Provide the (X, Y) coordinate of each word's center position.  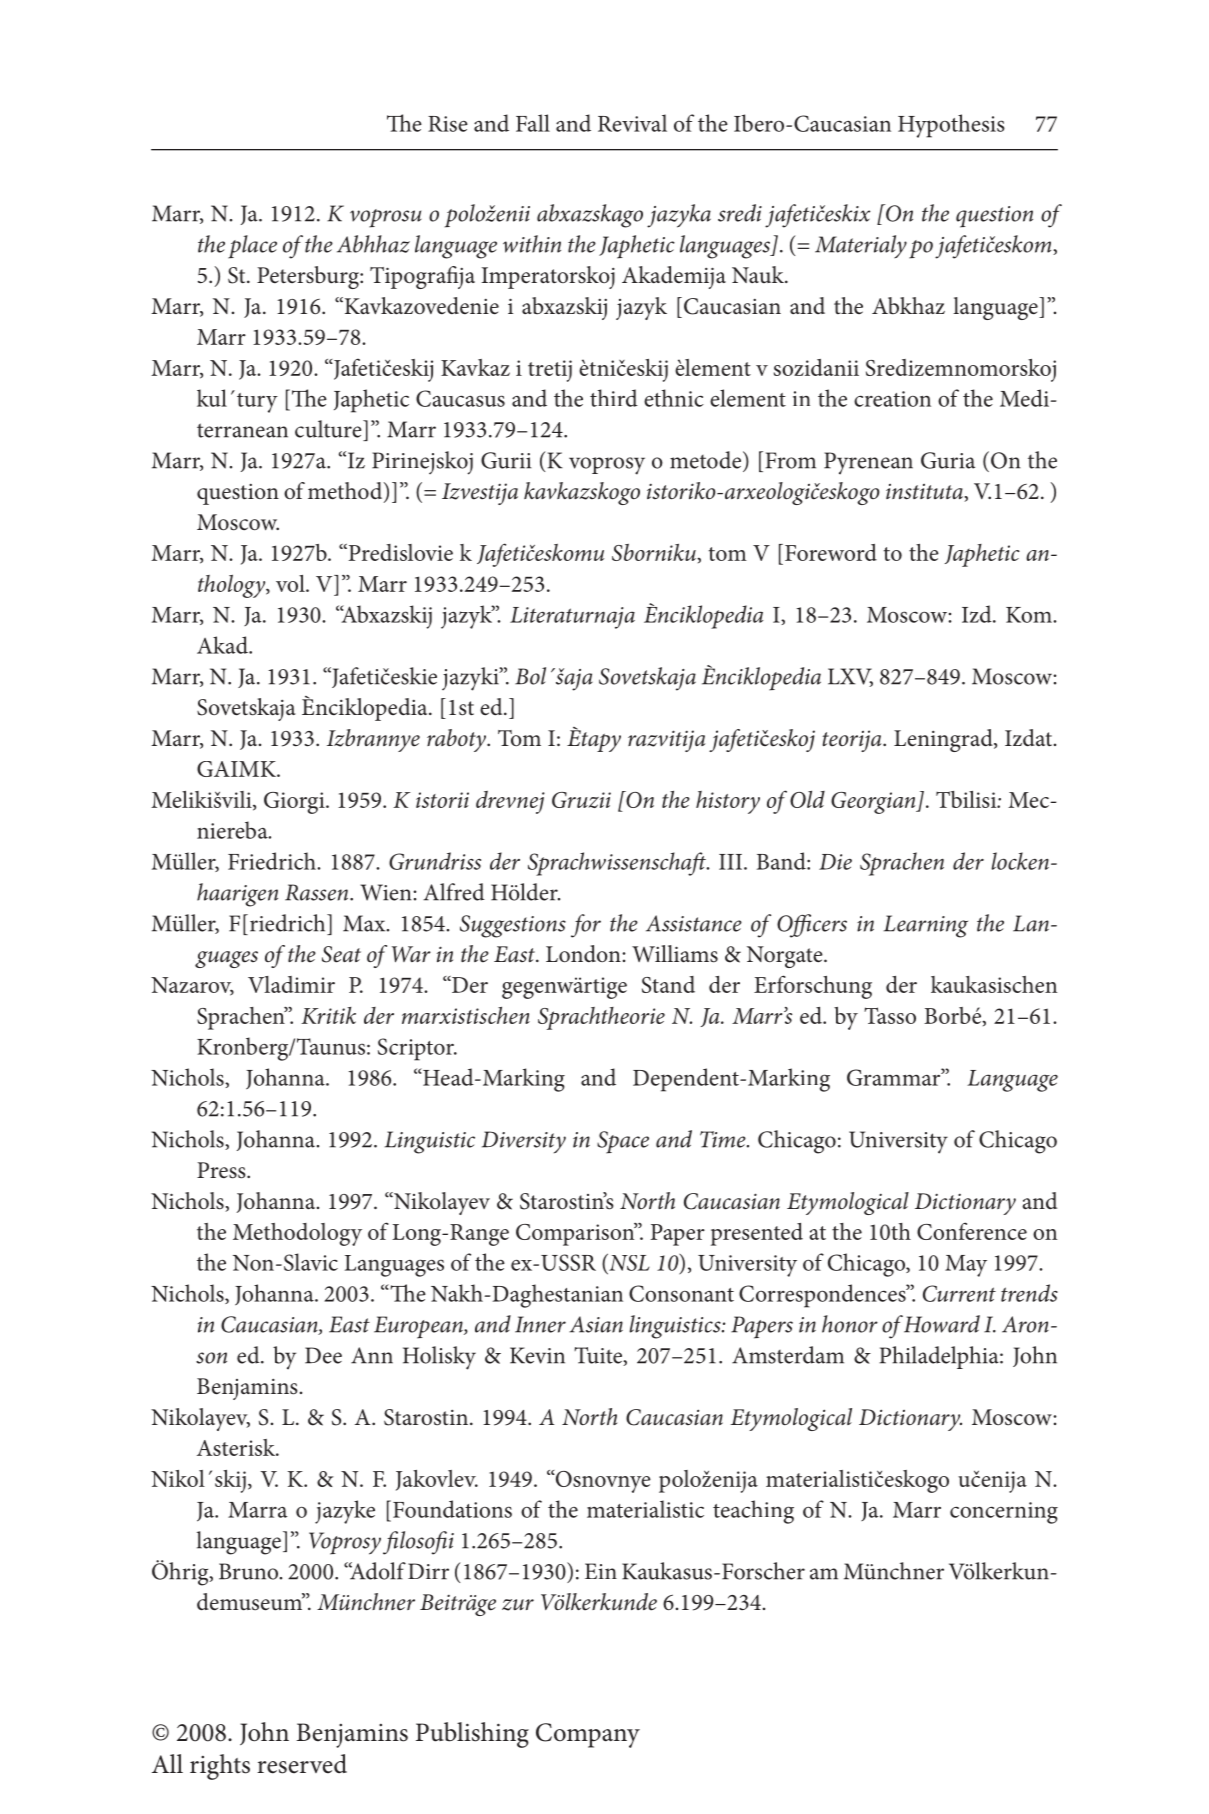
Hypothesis (951, 126)
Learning (926, 926)
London (584, 954)
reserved (302, 1764)
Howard (942, 1324)
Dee (323, 1355)
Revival (632, 123)
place (252, 247)
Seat (341, 954)
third (614, 398)
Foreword (831, 552)
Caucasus (460, 398)
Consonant (681, 1293)
